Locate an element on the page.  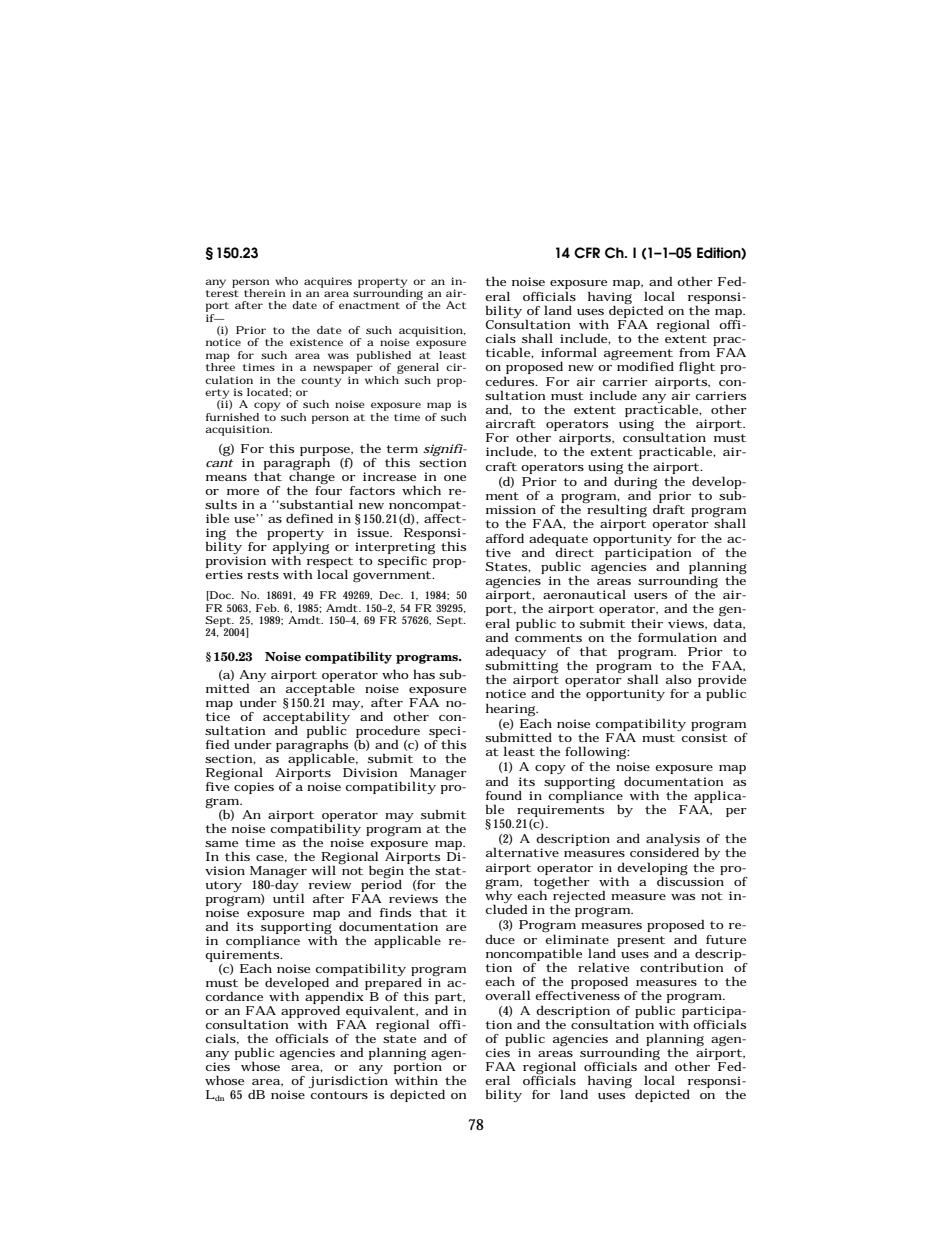
also is located at coordinates (678, 679).
